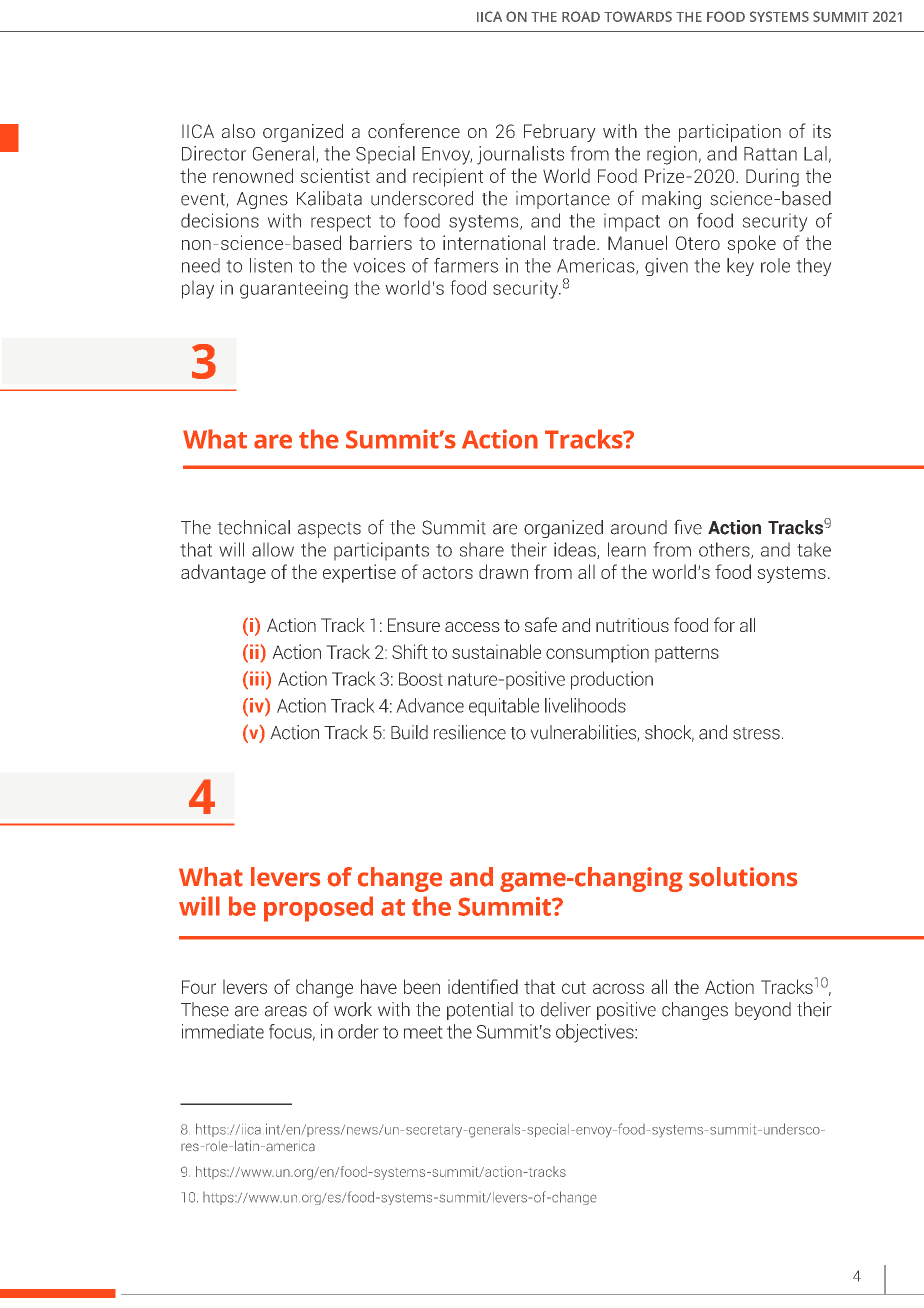  What do you see at coordinates (730, 133) in the screenshot?
I see `participation` at bounding box center [730, 133].
